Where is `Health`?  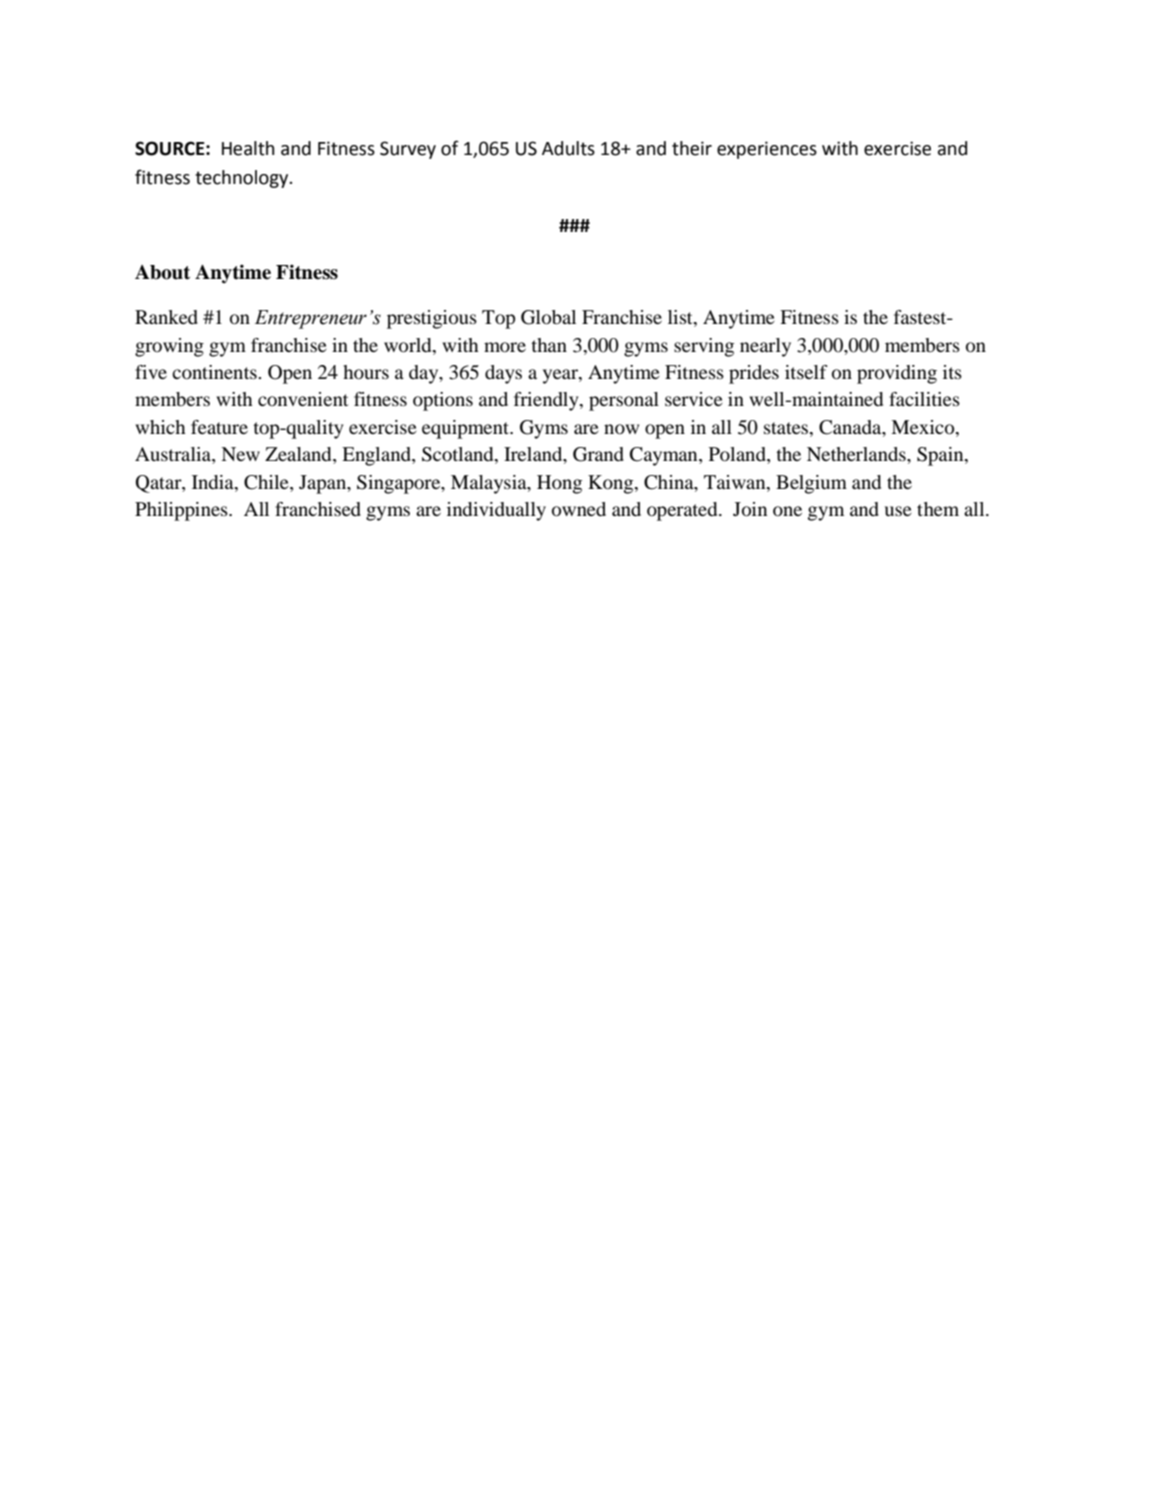
Health is located at coordinates (248, 148).
